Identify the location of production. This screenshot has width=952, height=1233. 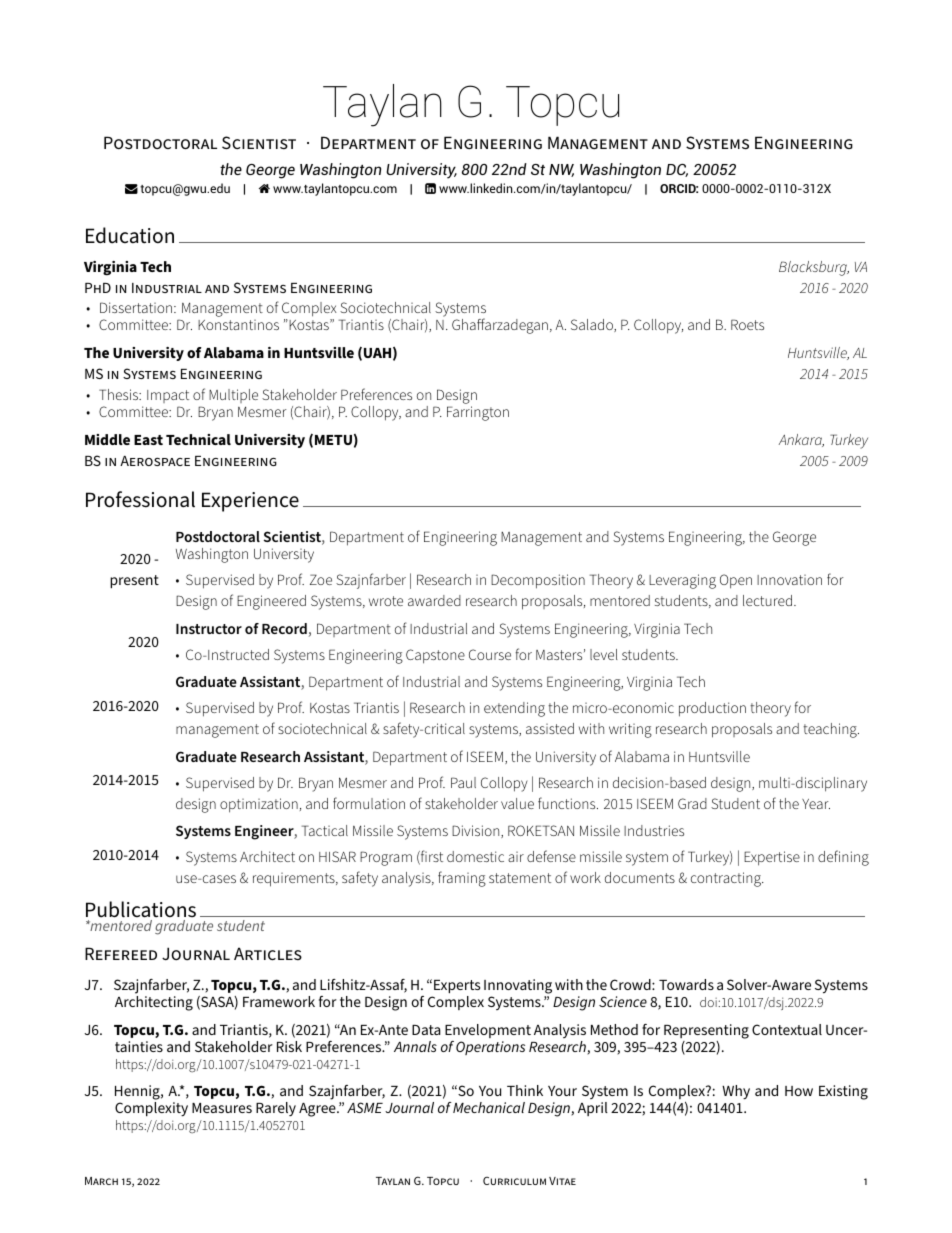
(712, 709).
